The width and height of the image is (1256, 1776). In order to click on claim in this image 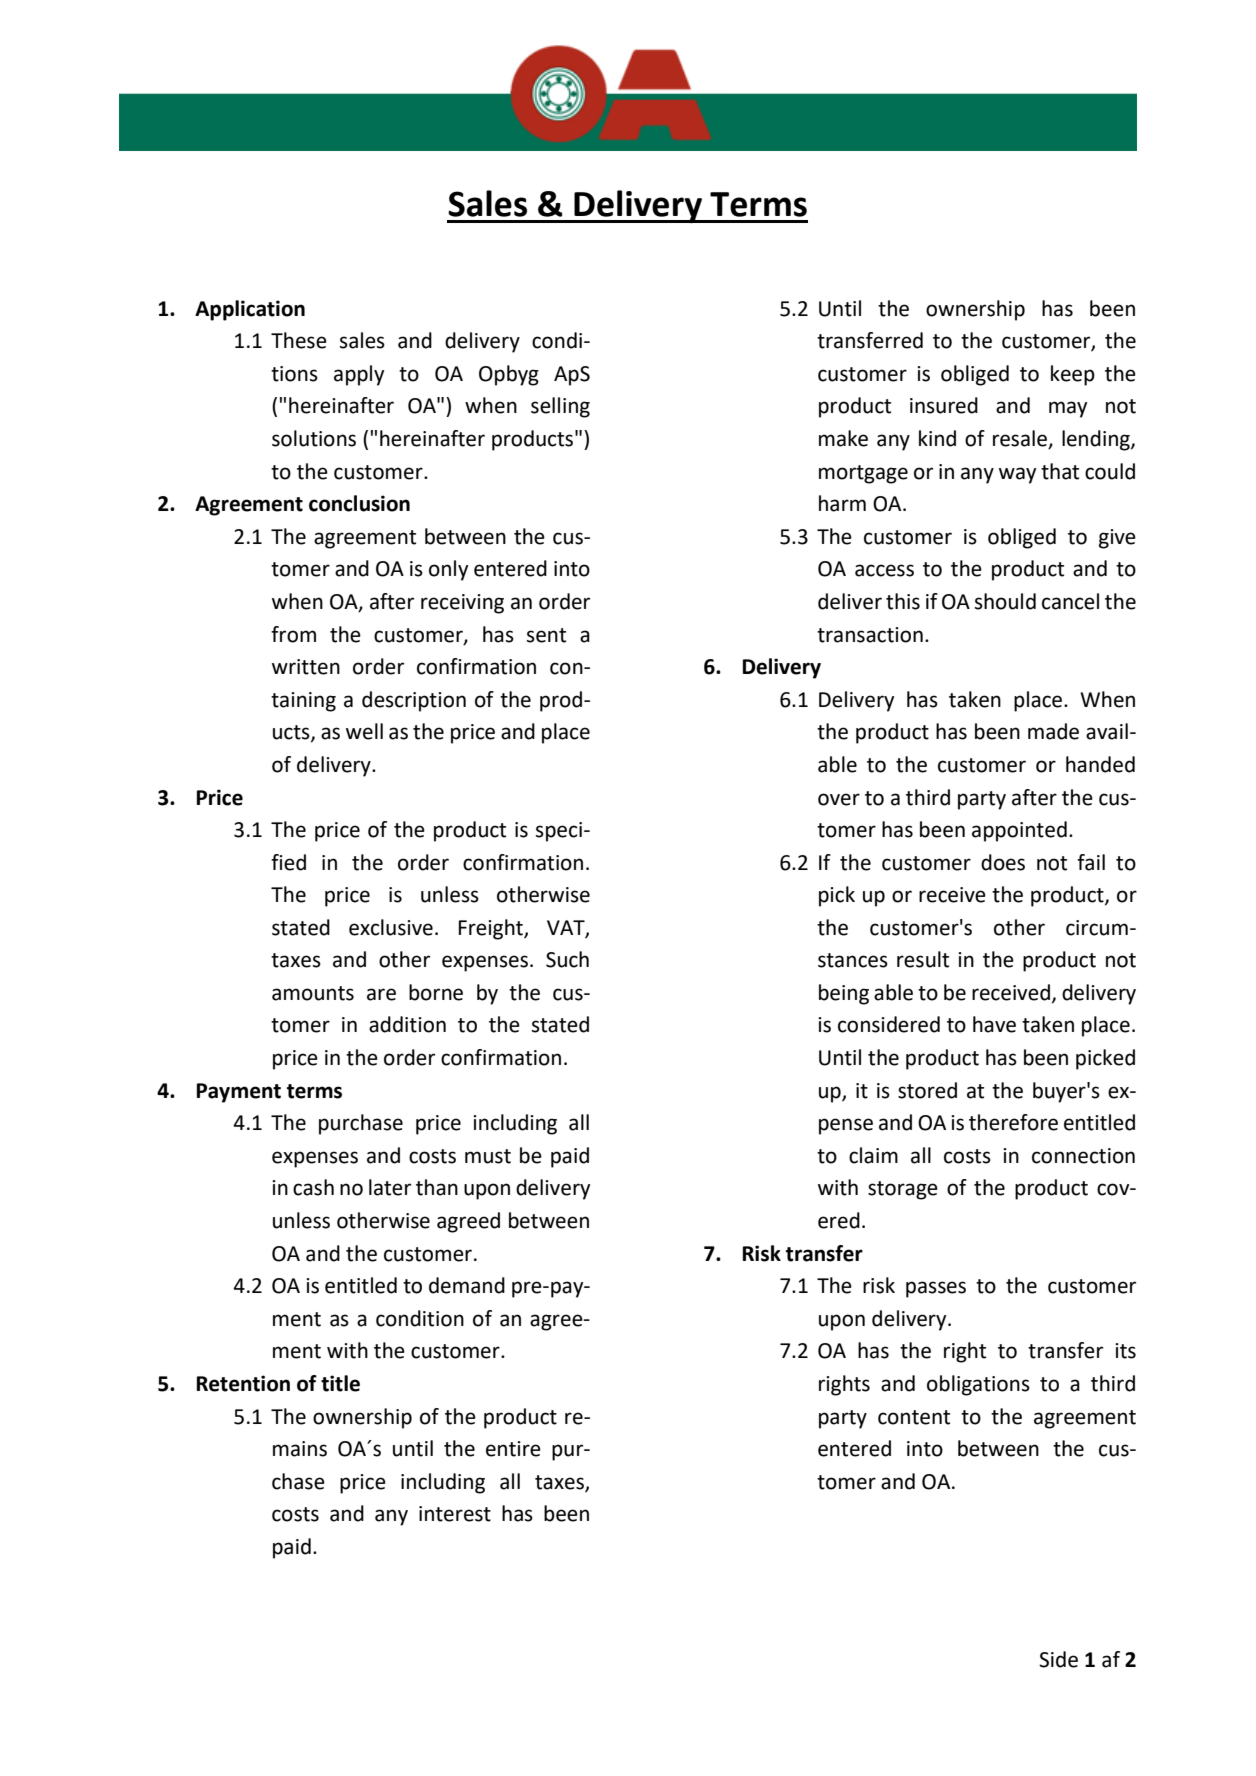, I will do `click(873, 1155)`.
